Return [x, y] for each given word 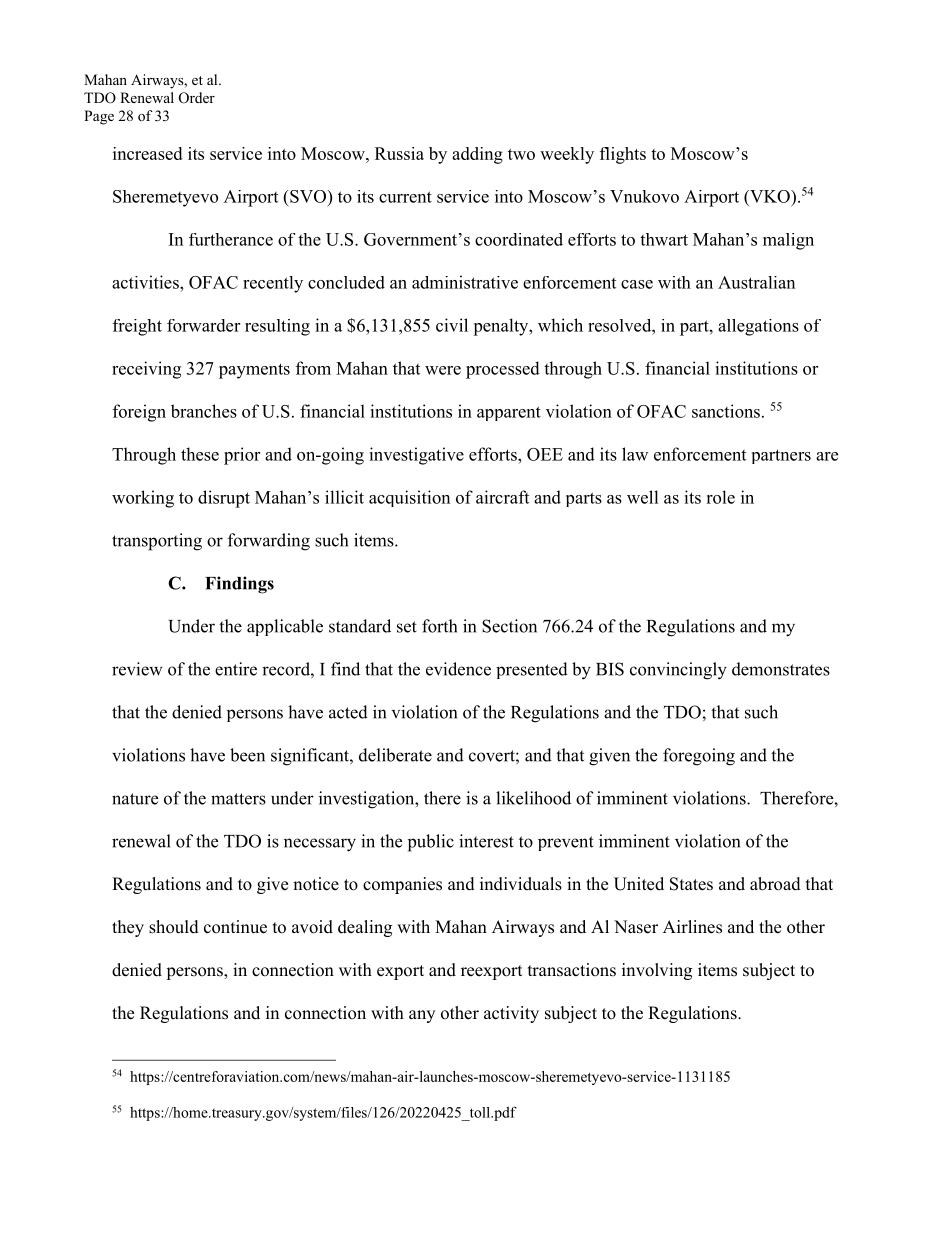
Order [197, 98]
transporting [157, 542]
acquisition [409, 498]
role [720, 497]
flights [623, 155]
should [174, 927]
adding [477, 155]
